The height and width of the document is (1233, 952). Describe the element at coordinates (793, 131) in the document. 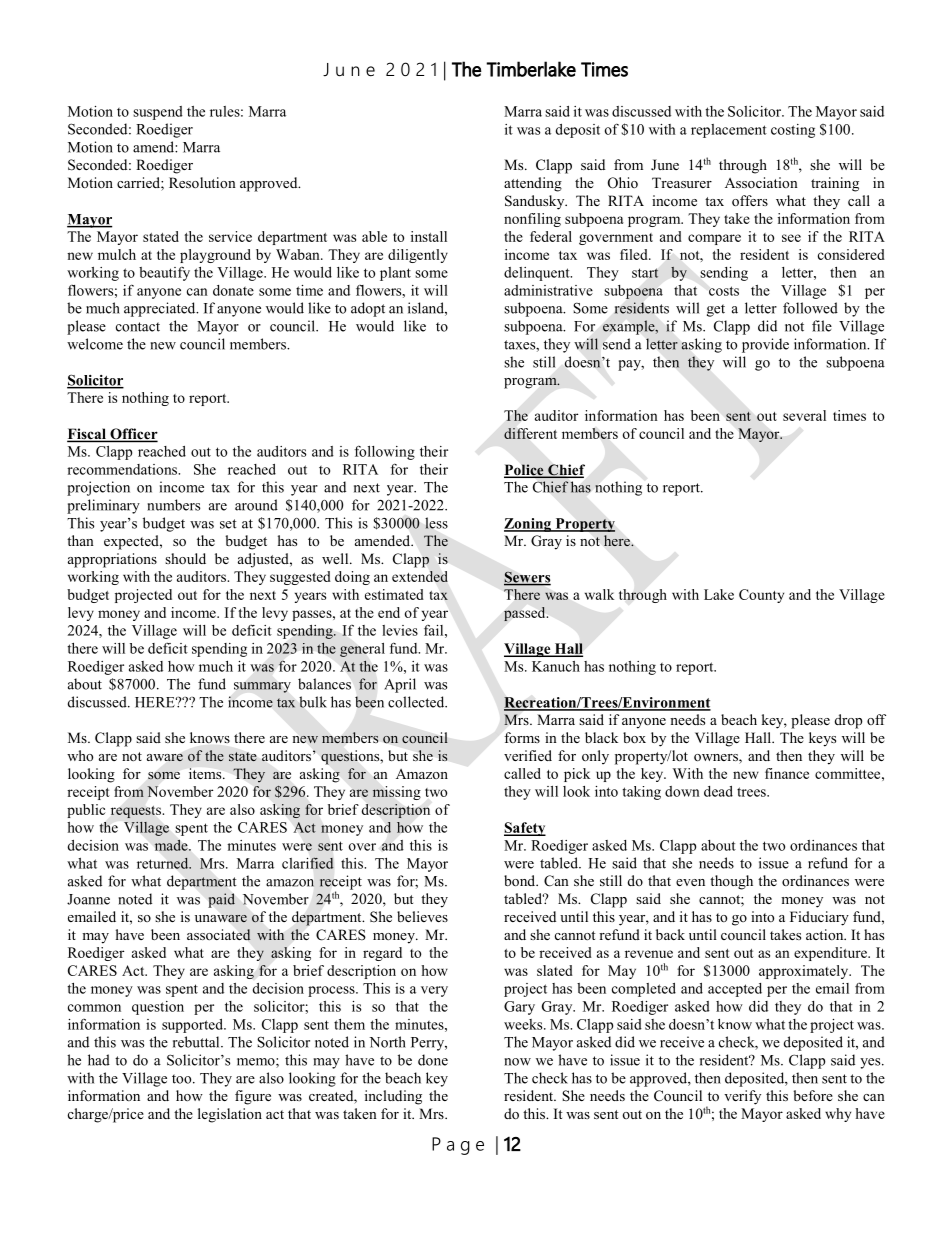

I see `costing` at that location.
